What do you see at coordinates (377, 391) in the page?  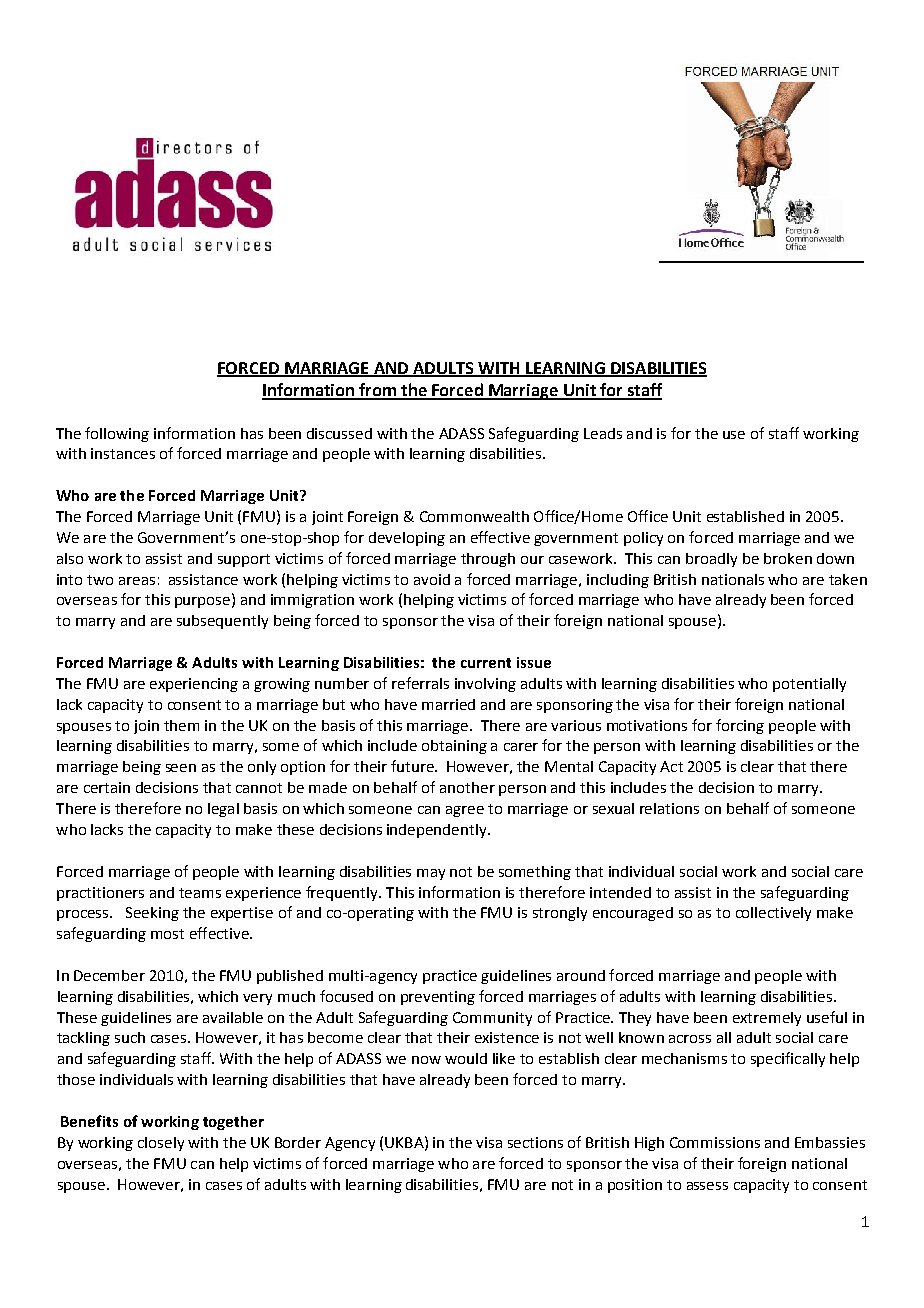 I see `from` at bounding box center [377, 391].
